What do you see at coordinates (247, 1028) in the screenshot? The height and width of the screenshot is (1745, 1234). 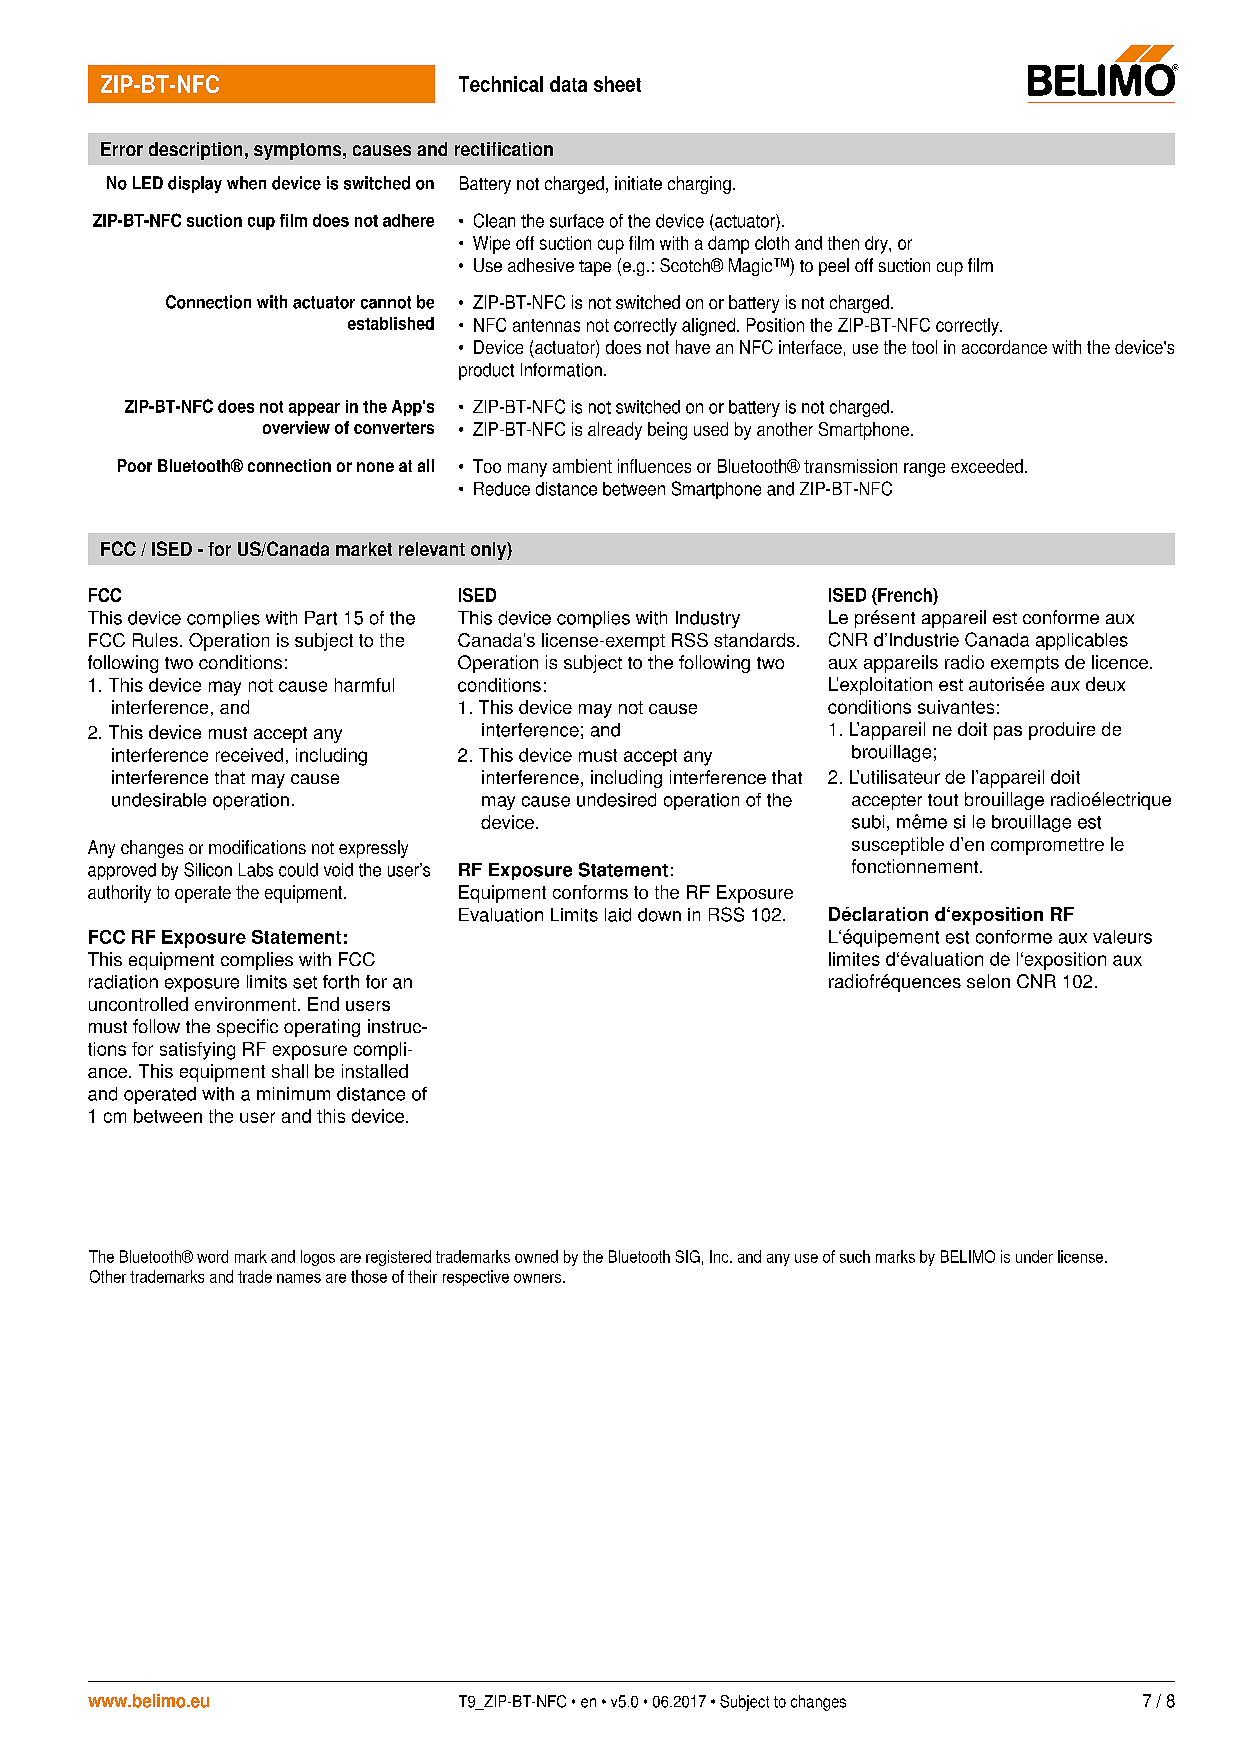 I see `specific` at bounding box center [247, 1028].
